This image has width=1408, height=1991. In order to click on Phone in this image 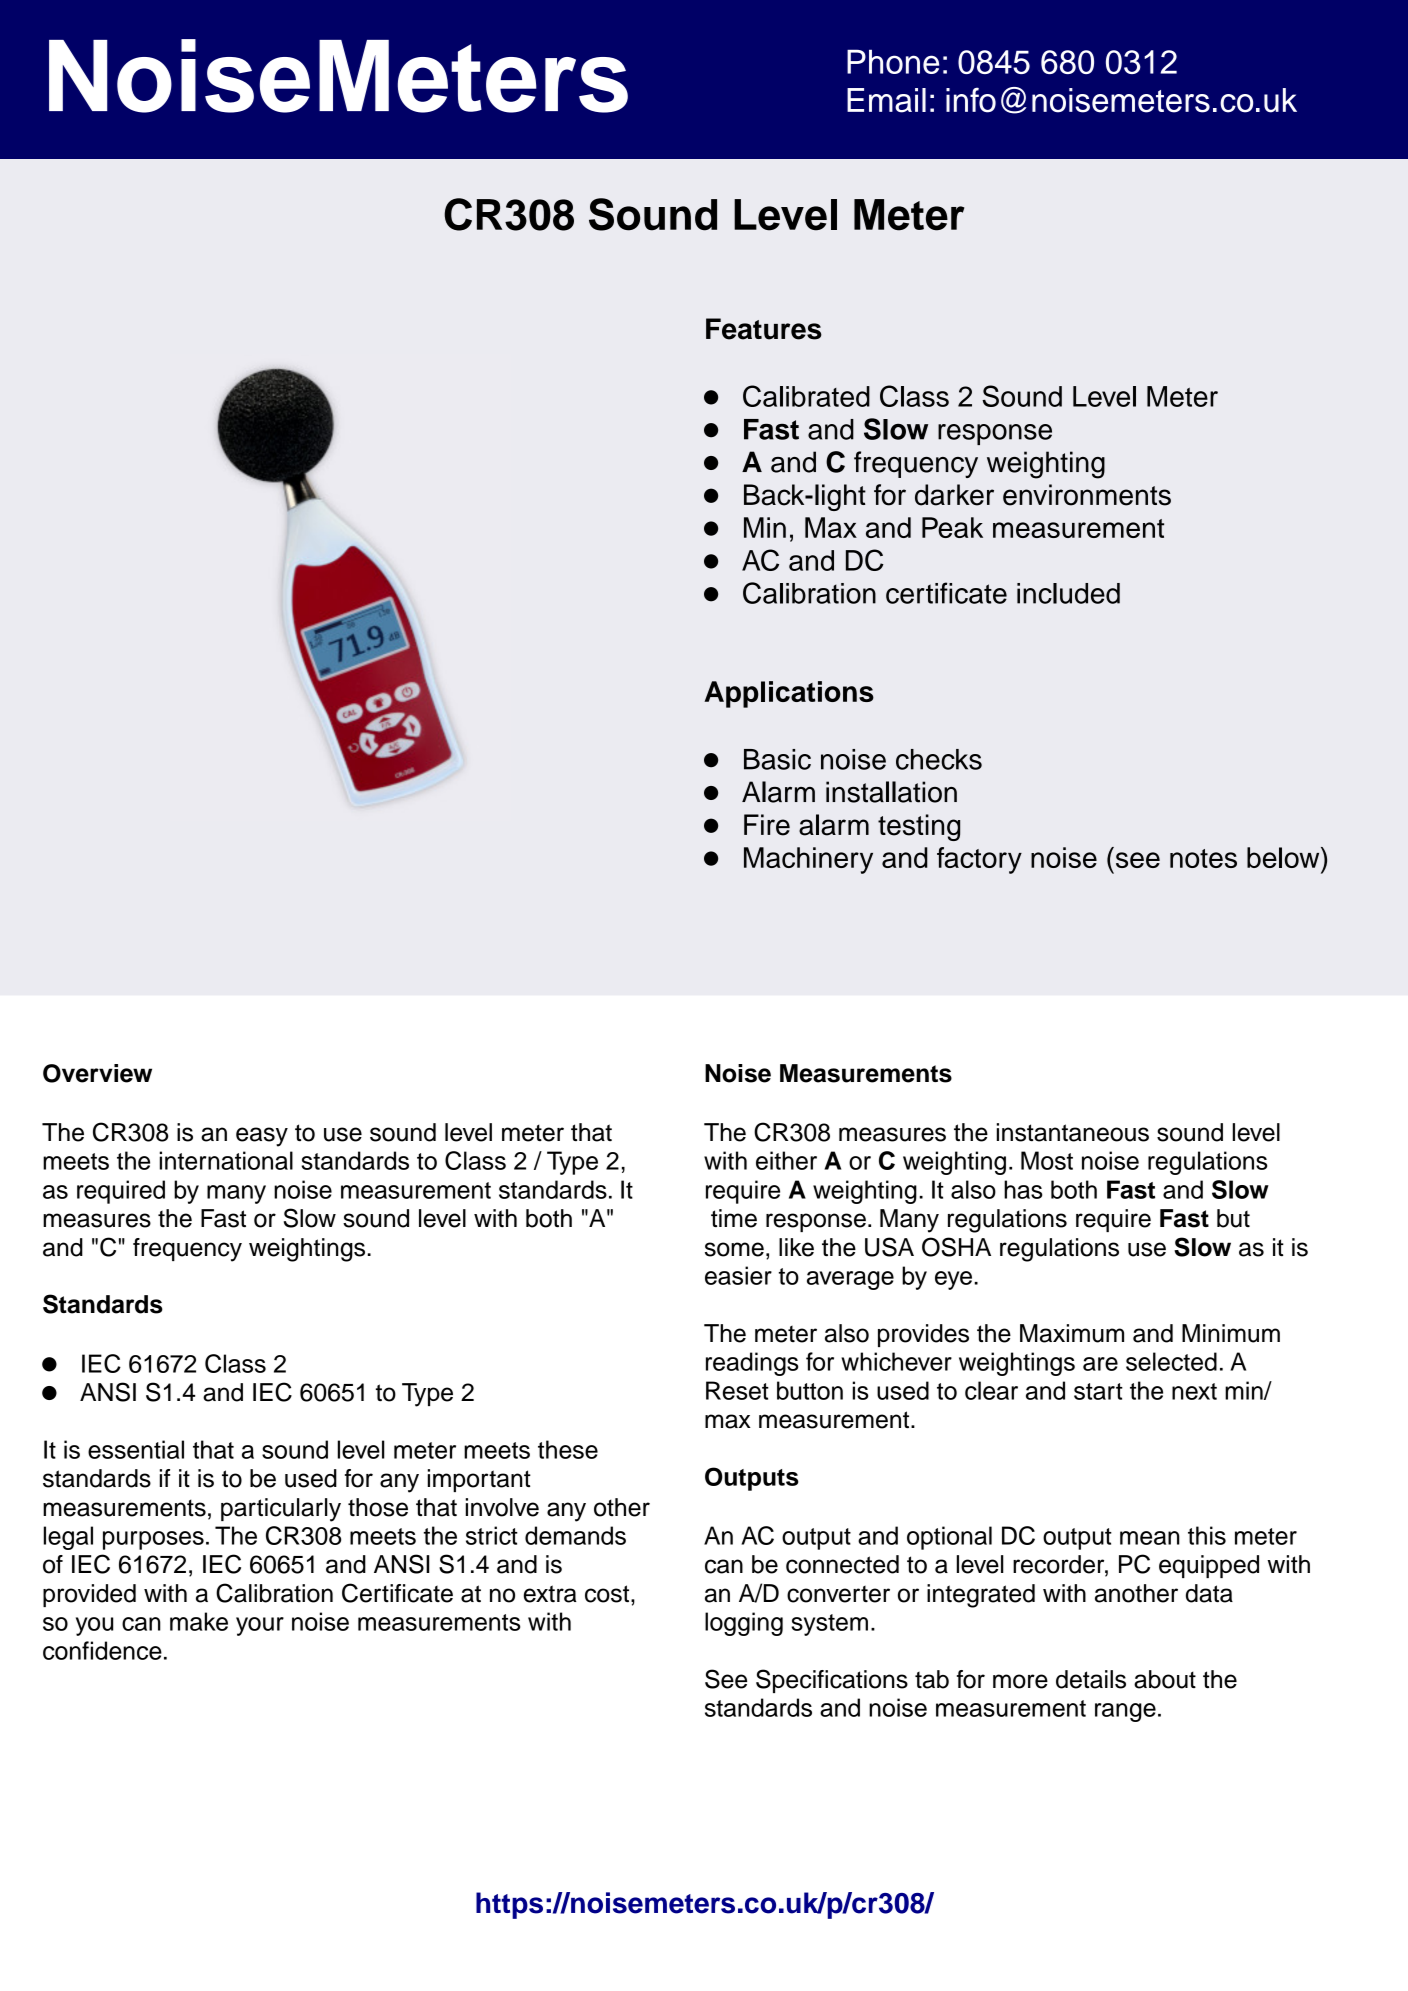, I will do `click(893, 61)`.
